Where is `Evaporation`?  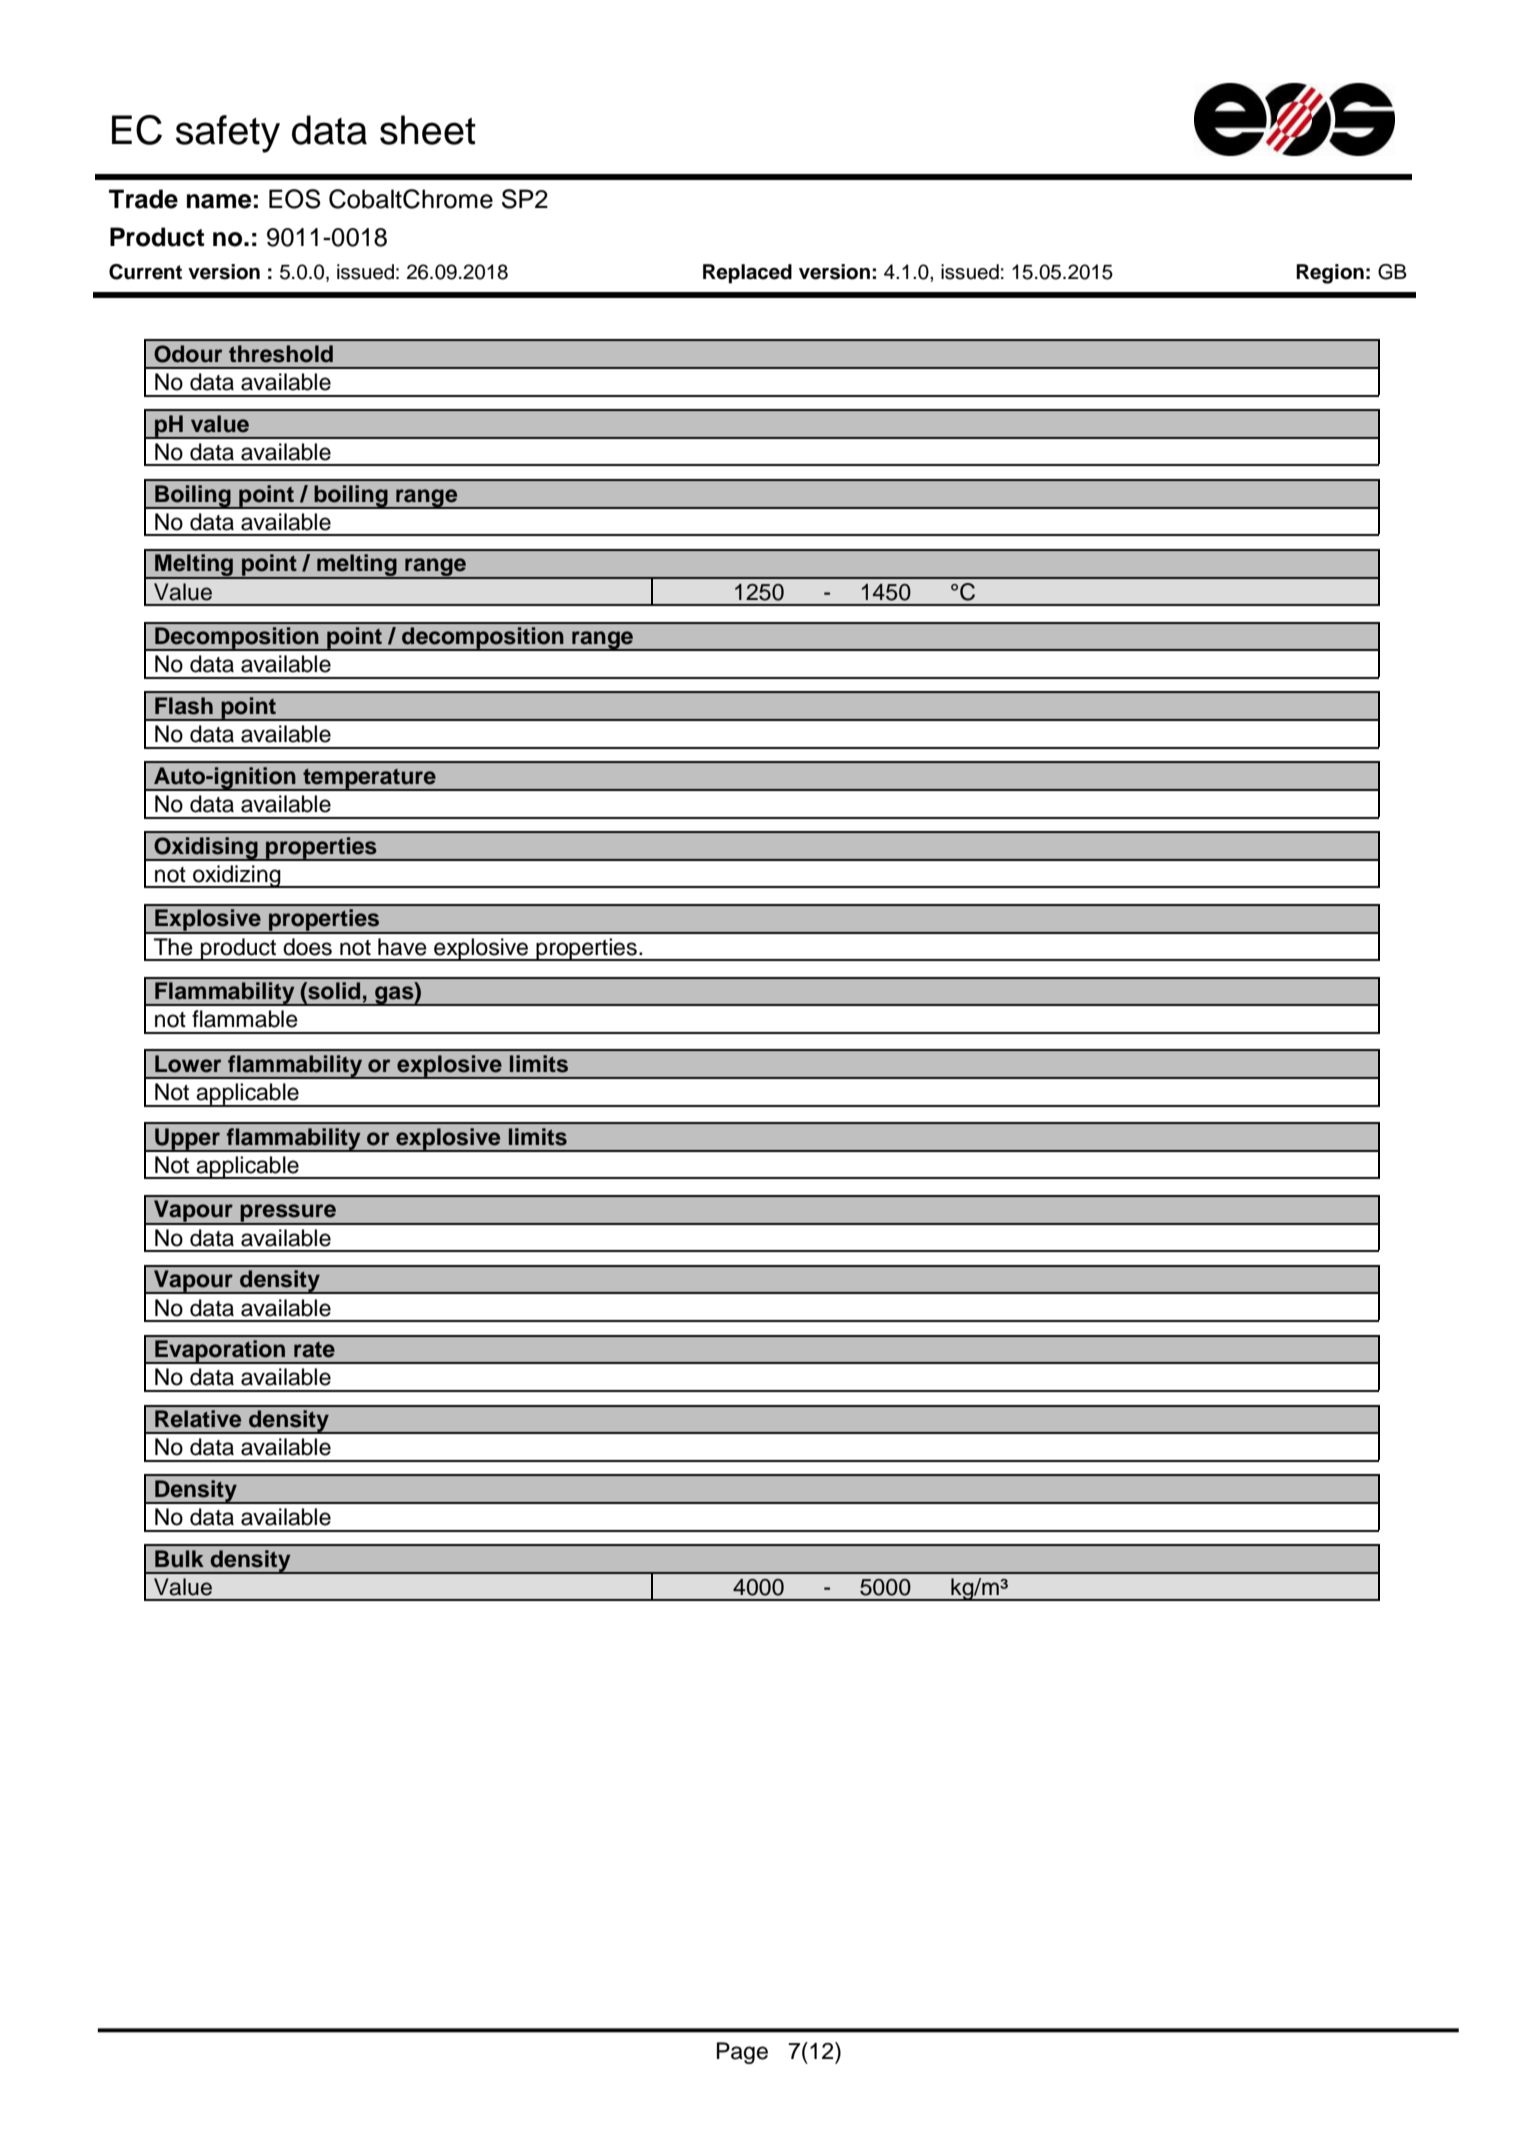 Evaporation is located at coordinates (220, 1352).
